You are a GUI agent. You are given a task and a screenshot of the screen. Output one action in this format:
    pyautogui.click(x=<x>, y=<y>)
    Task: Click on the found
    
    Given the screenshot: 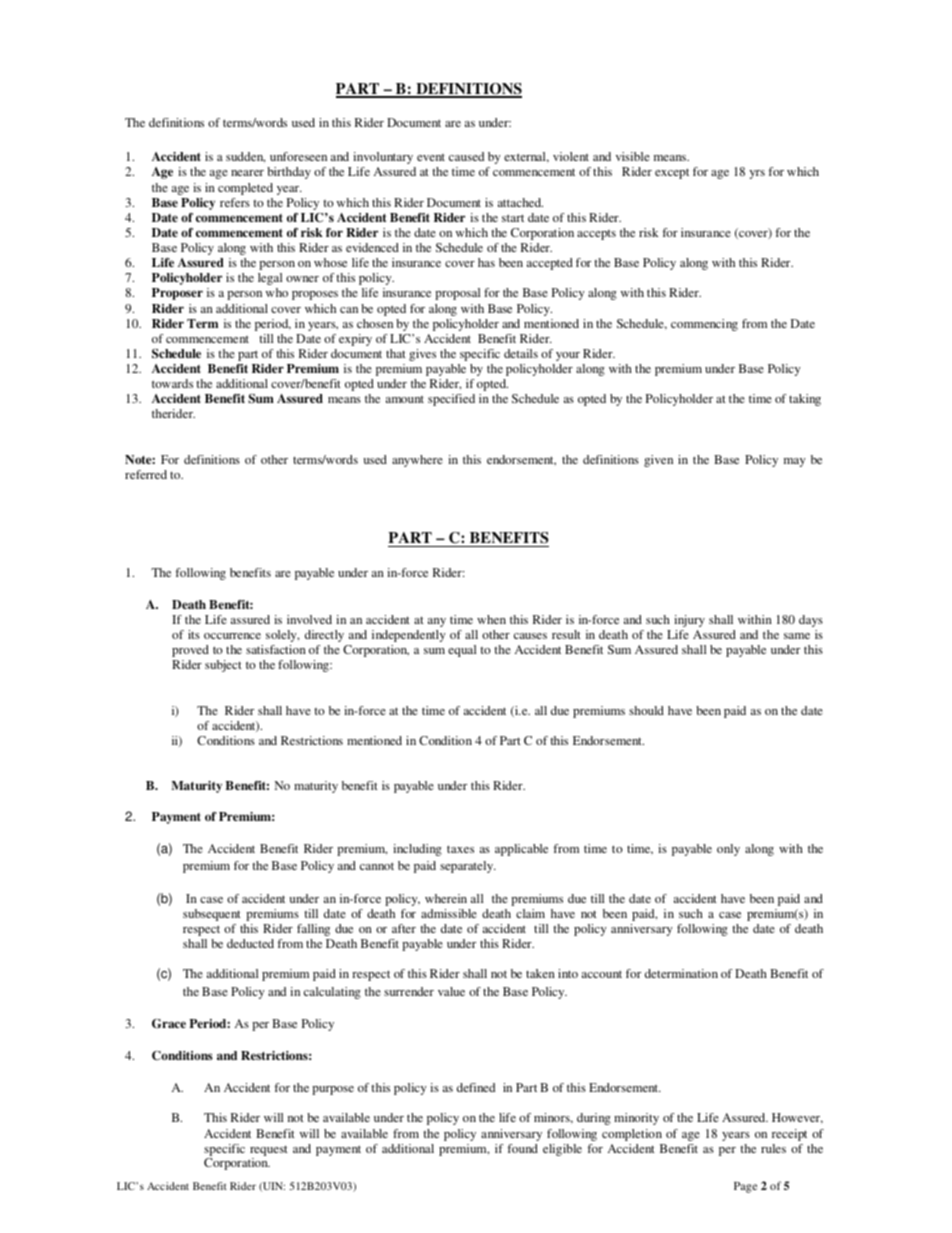 What is the action you would take?
    pyautogui.click(x=522, y=1148)
